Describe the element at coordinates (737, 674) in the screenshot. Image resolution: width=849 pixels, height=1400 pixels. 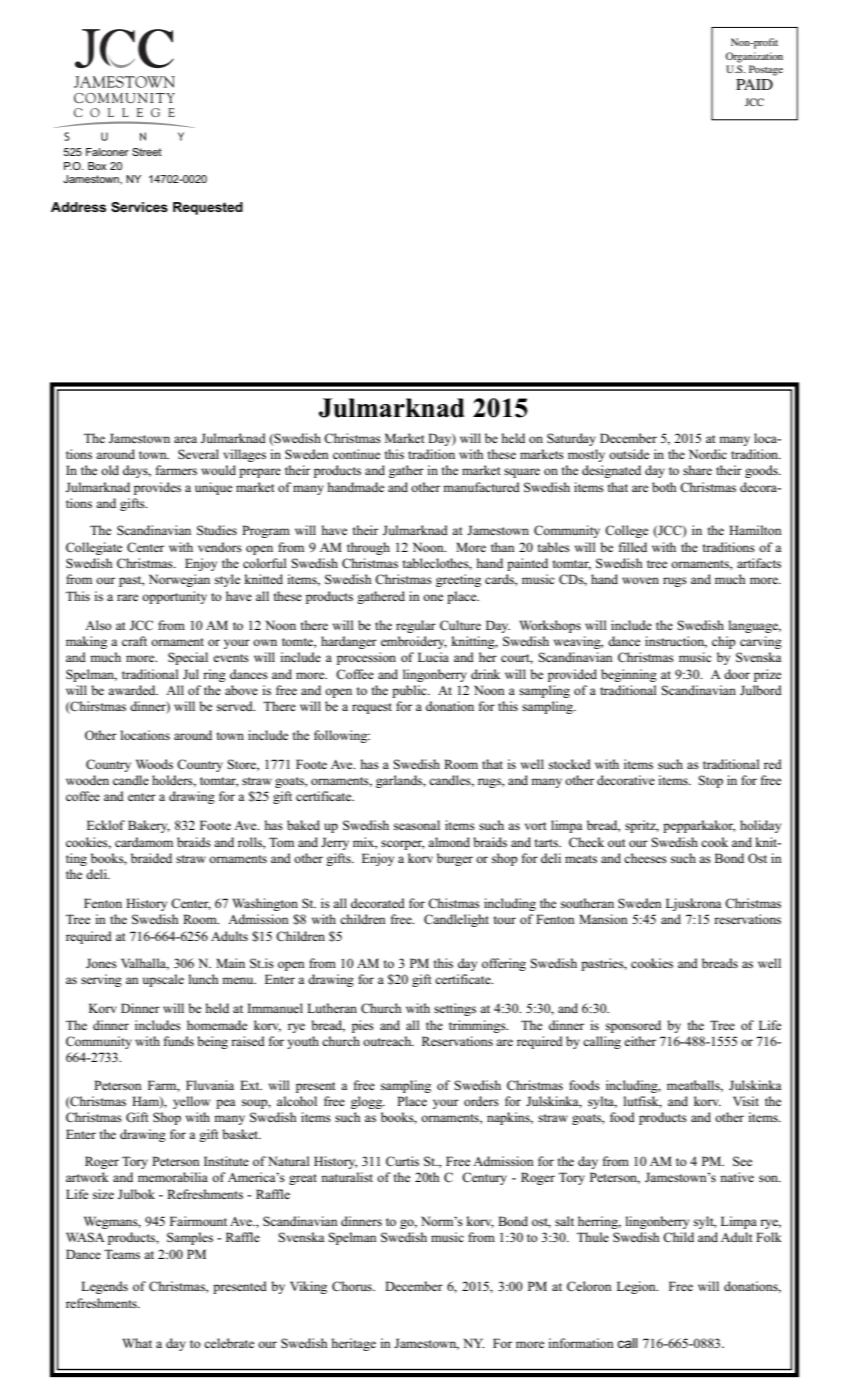
I see `door` at that location.
